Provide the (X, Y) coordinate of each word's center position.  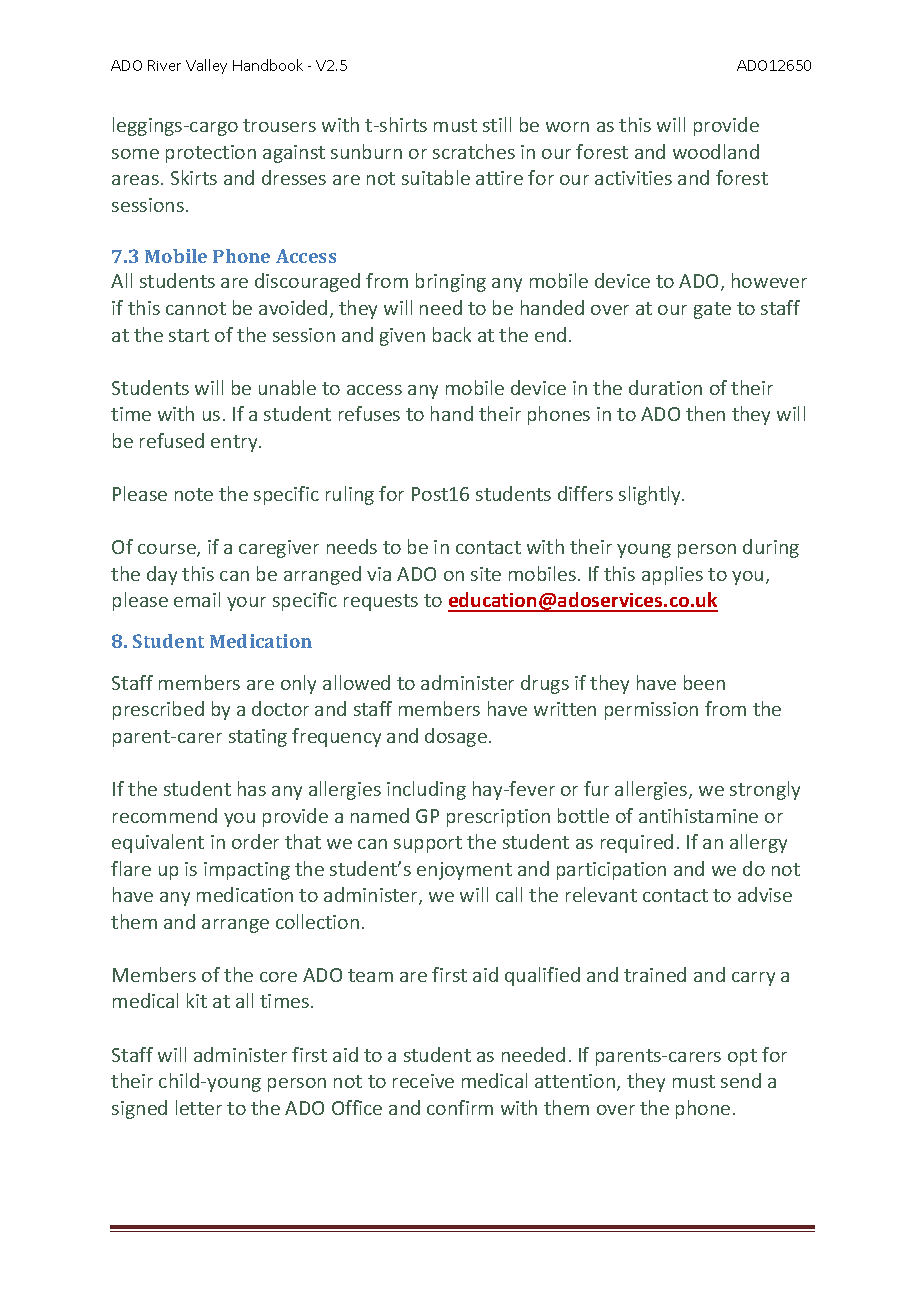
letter (199, 1107)
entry (235, 443)
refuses (369, 413)
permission (651, 711)
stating (258, 738)
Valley (206, 66)
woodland (716, 151)
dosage (456, 737)
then (705, 413)
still (497, 124)
